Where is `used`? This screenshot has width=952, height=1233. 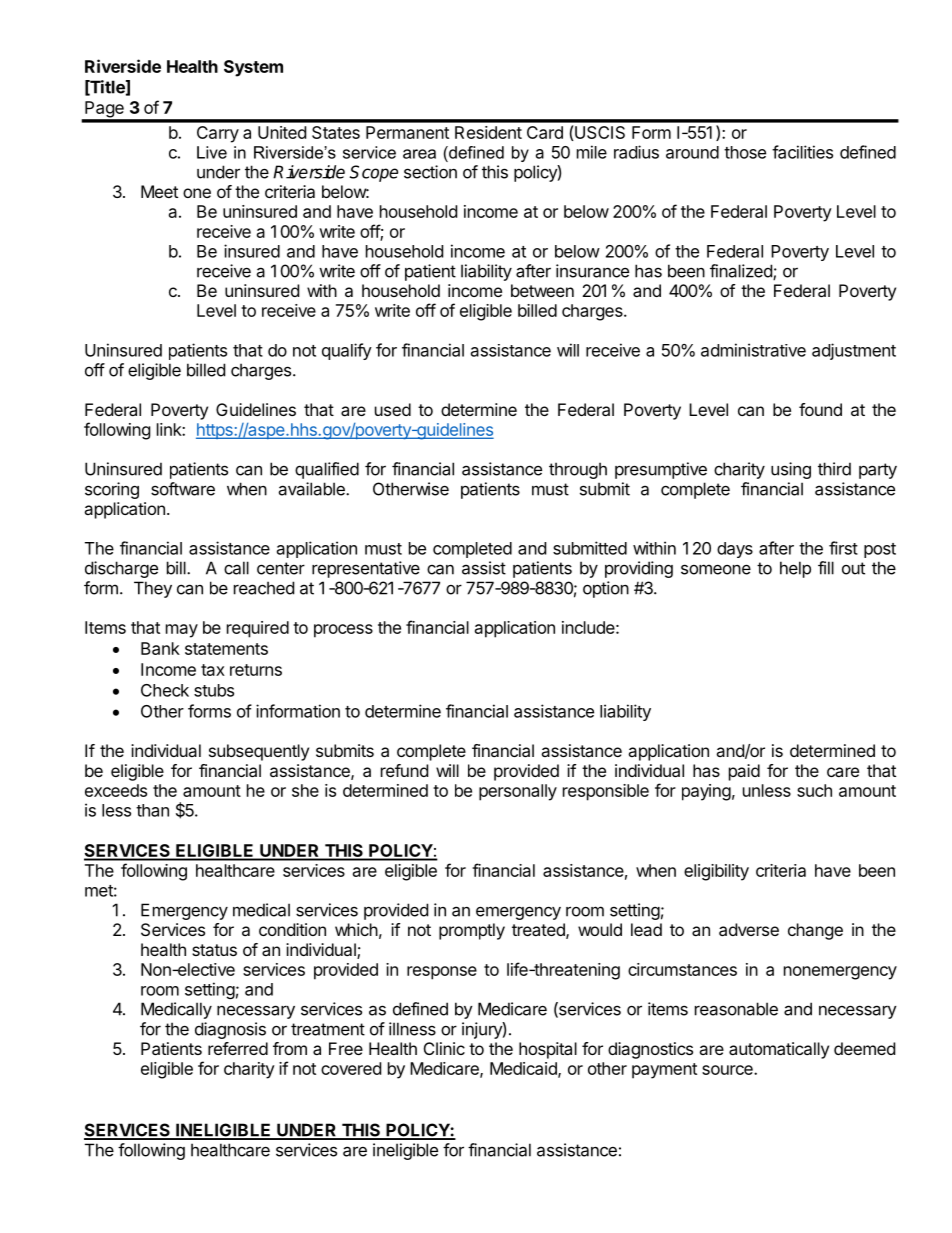 used is located at coordinates (393, 409).
